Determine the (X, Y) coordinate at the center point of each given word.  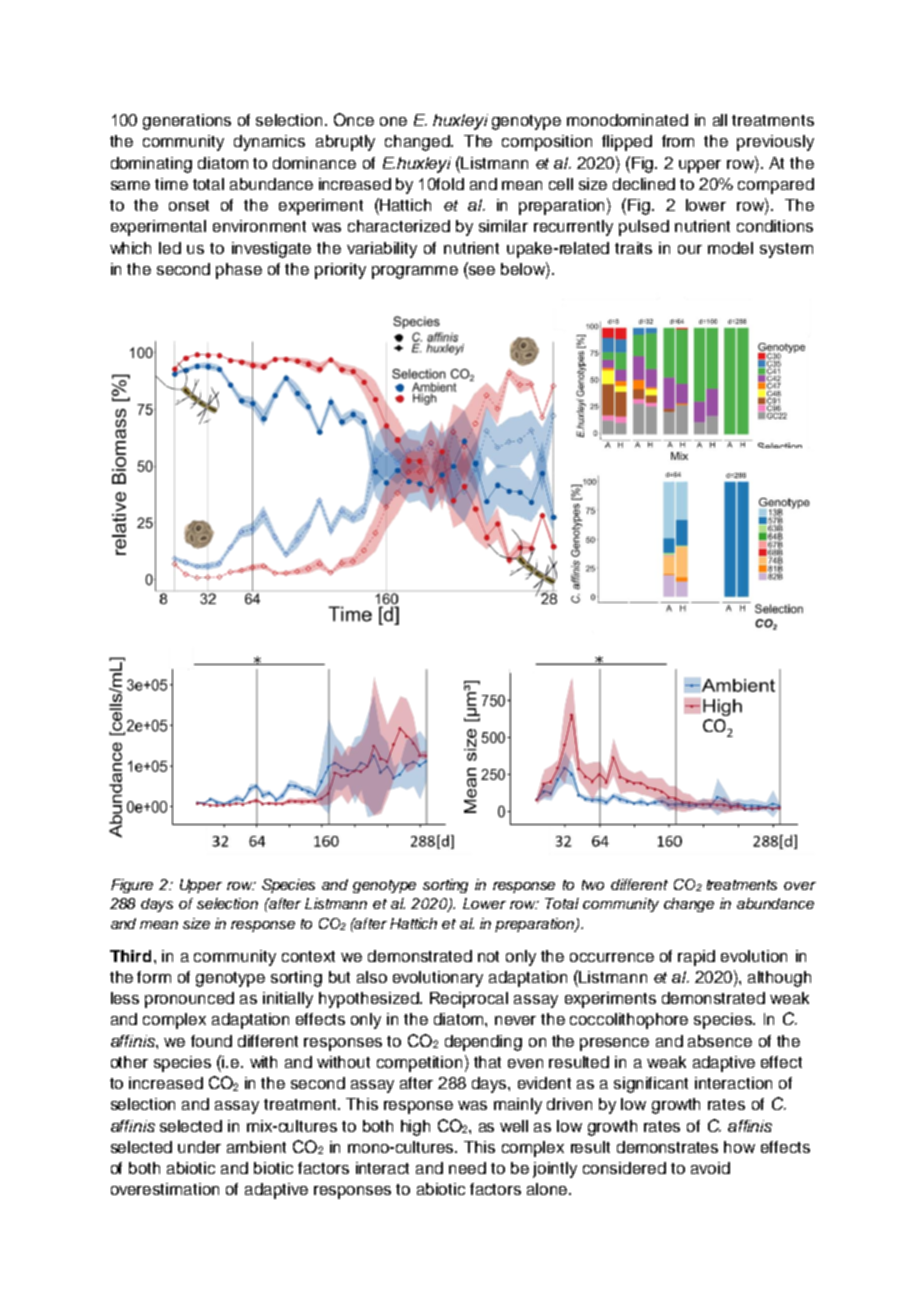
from (678, 141)
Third (130, 956)
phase (239, 271)
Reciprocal (469, 1000)
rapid (696, 958)
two (593, 885)
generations (187, 122)
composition (547, 143)
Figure (132, 886)
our (690, 249)
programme (415, 272)
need (467, 1168)
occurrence (612, 957)
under (199, 1147)
